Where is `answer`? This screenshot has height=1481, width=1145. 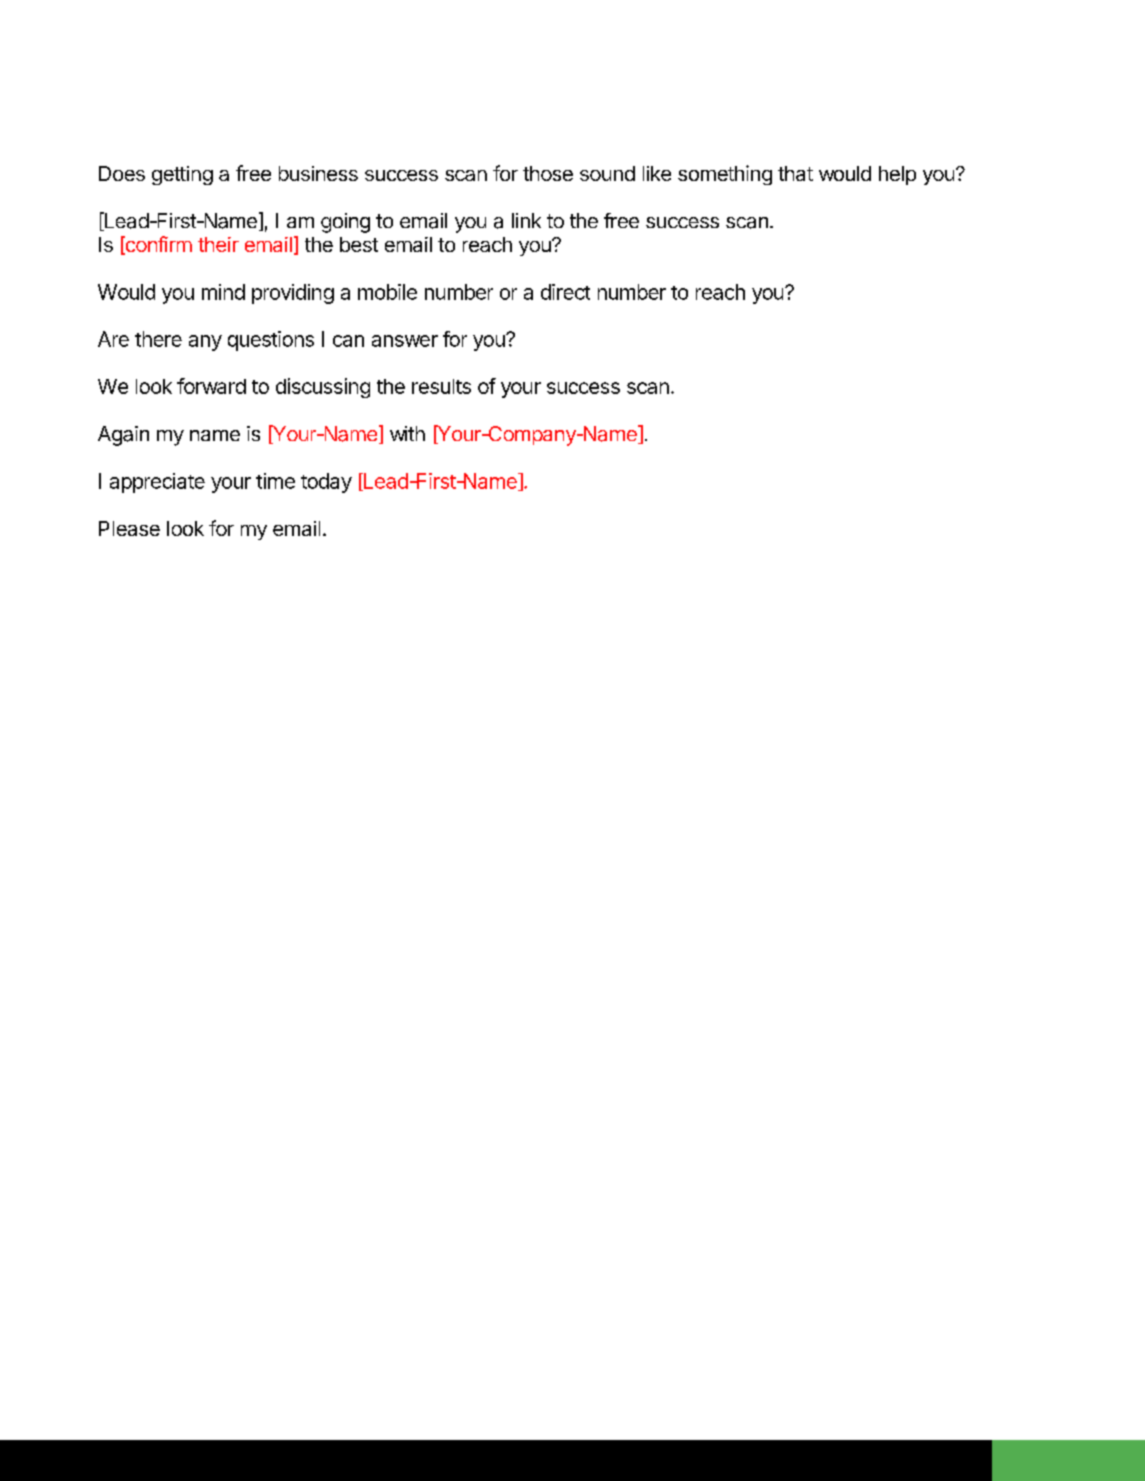
answer is located at coordinates (405, 341).
